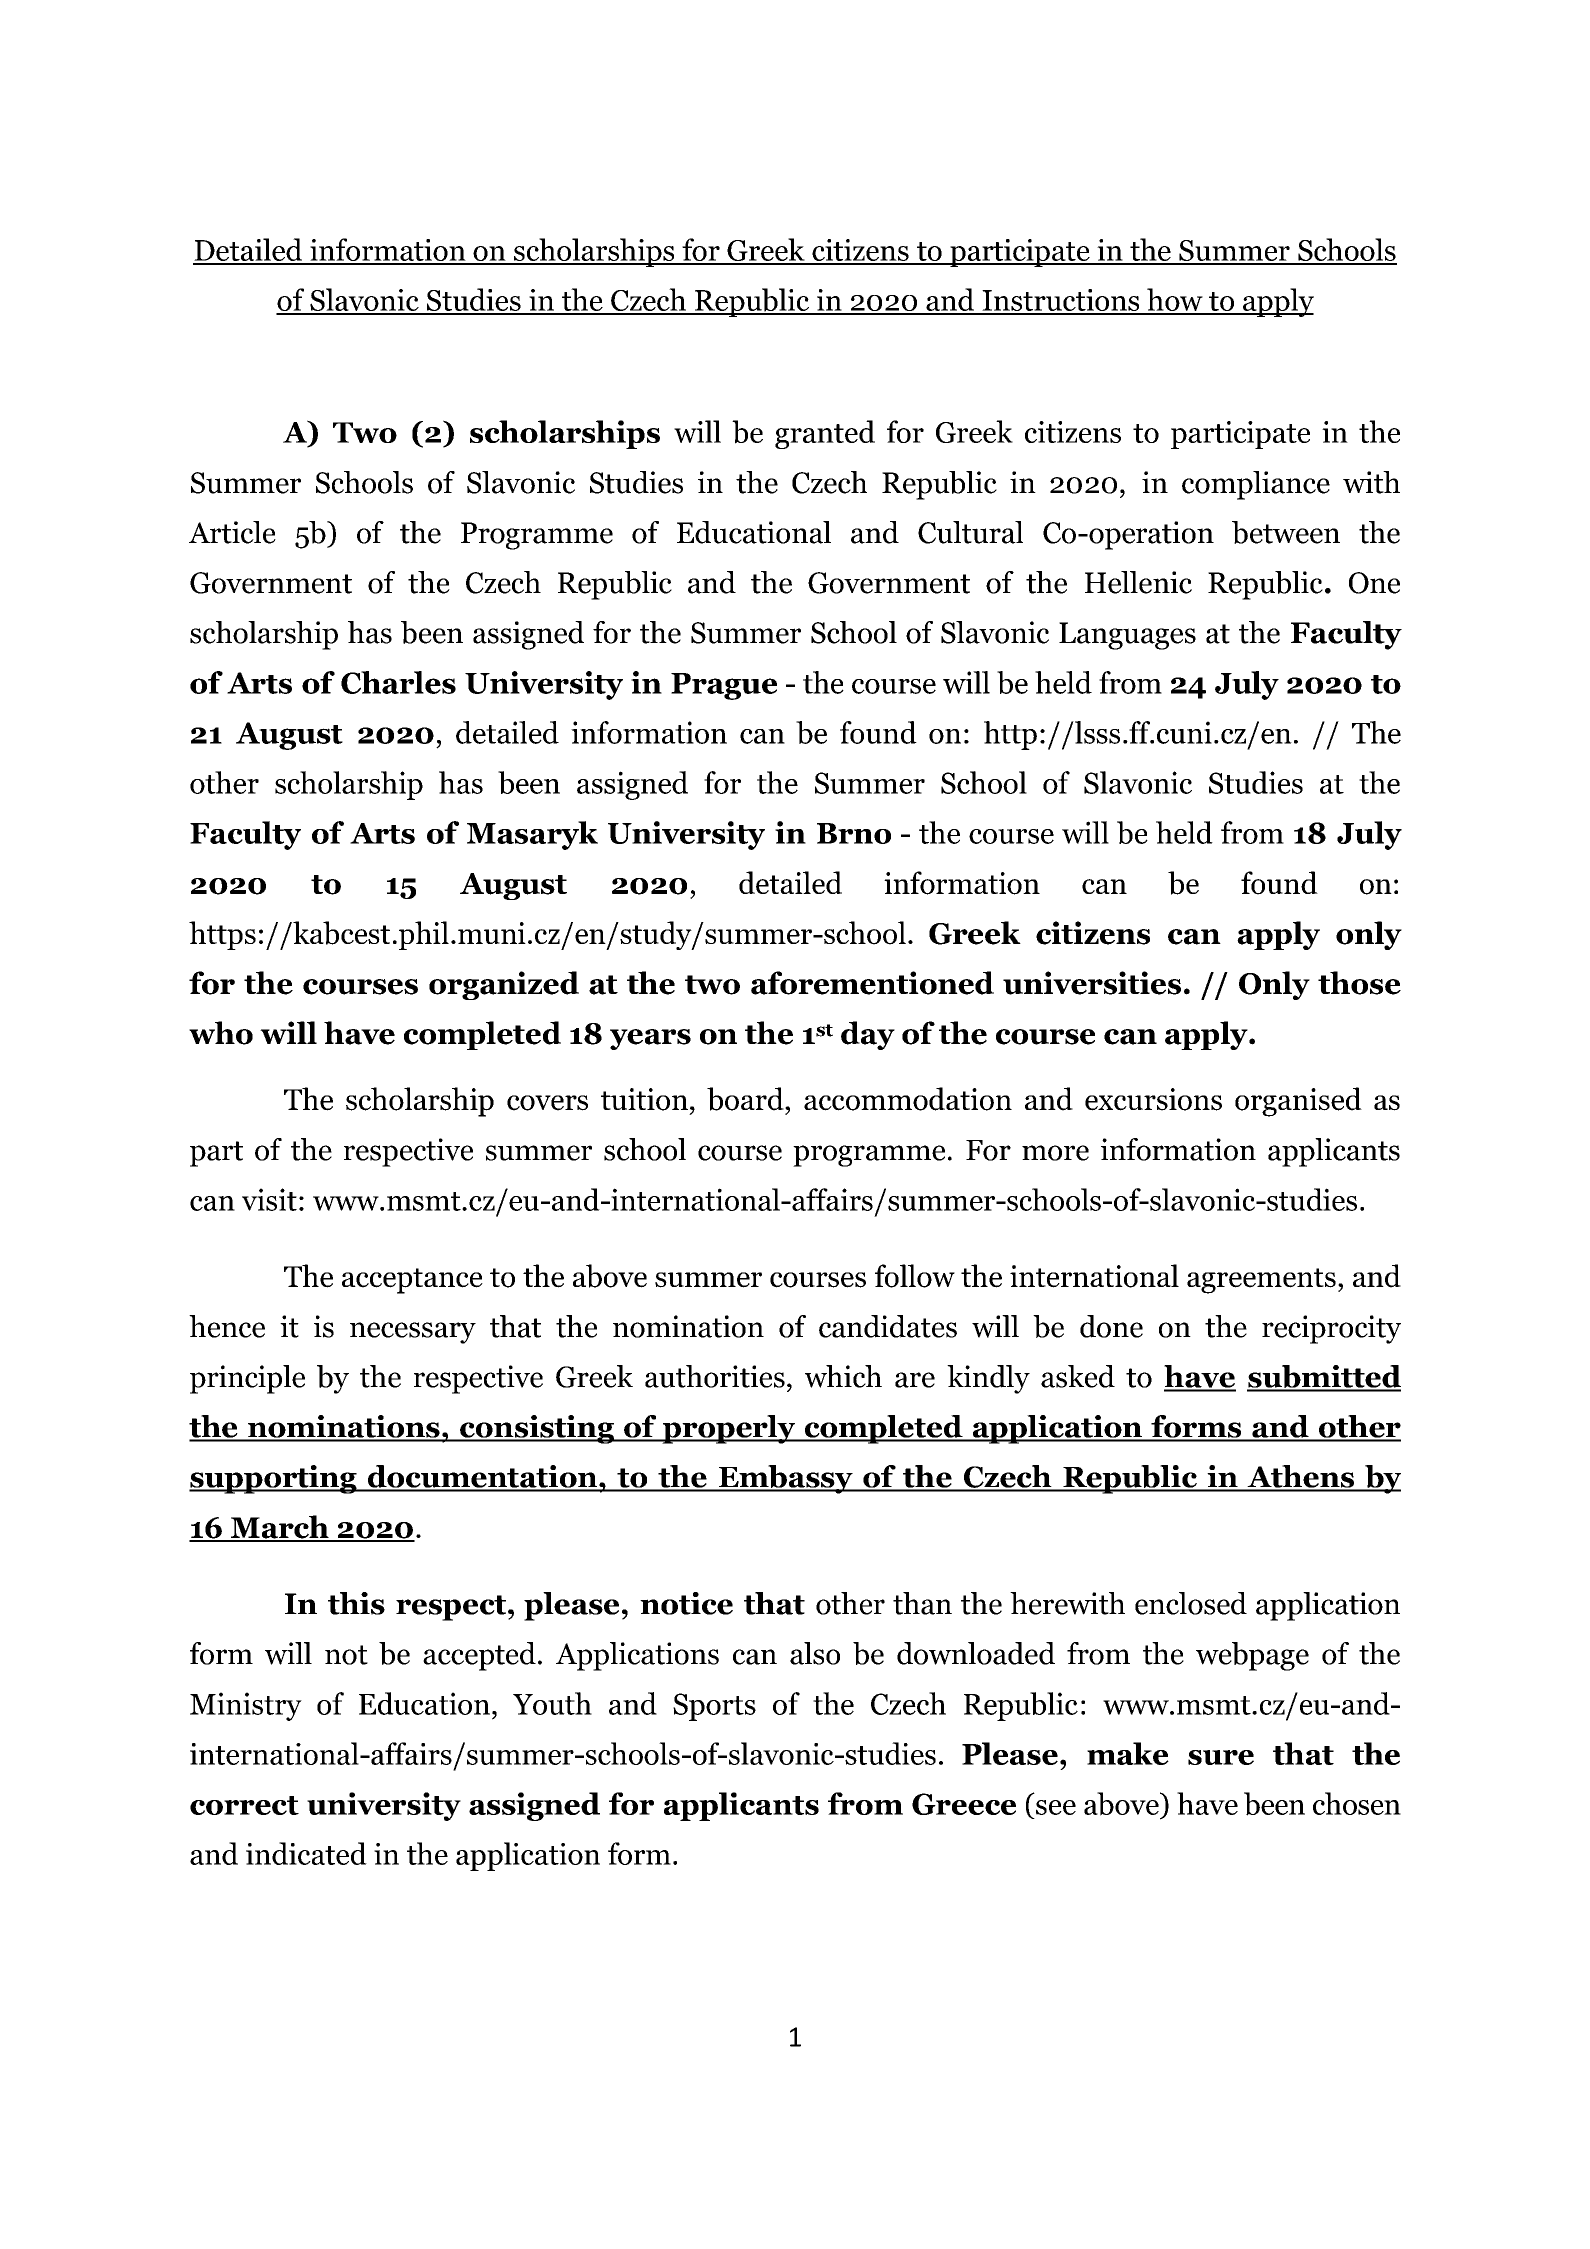  I want to click on indicated, so click(306, 1853).
